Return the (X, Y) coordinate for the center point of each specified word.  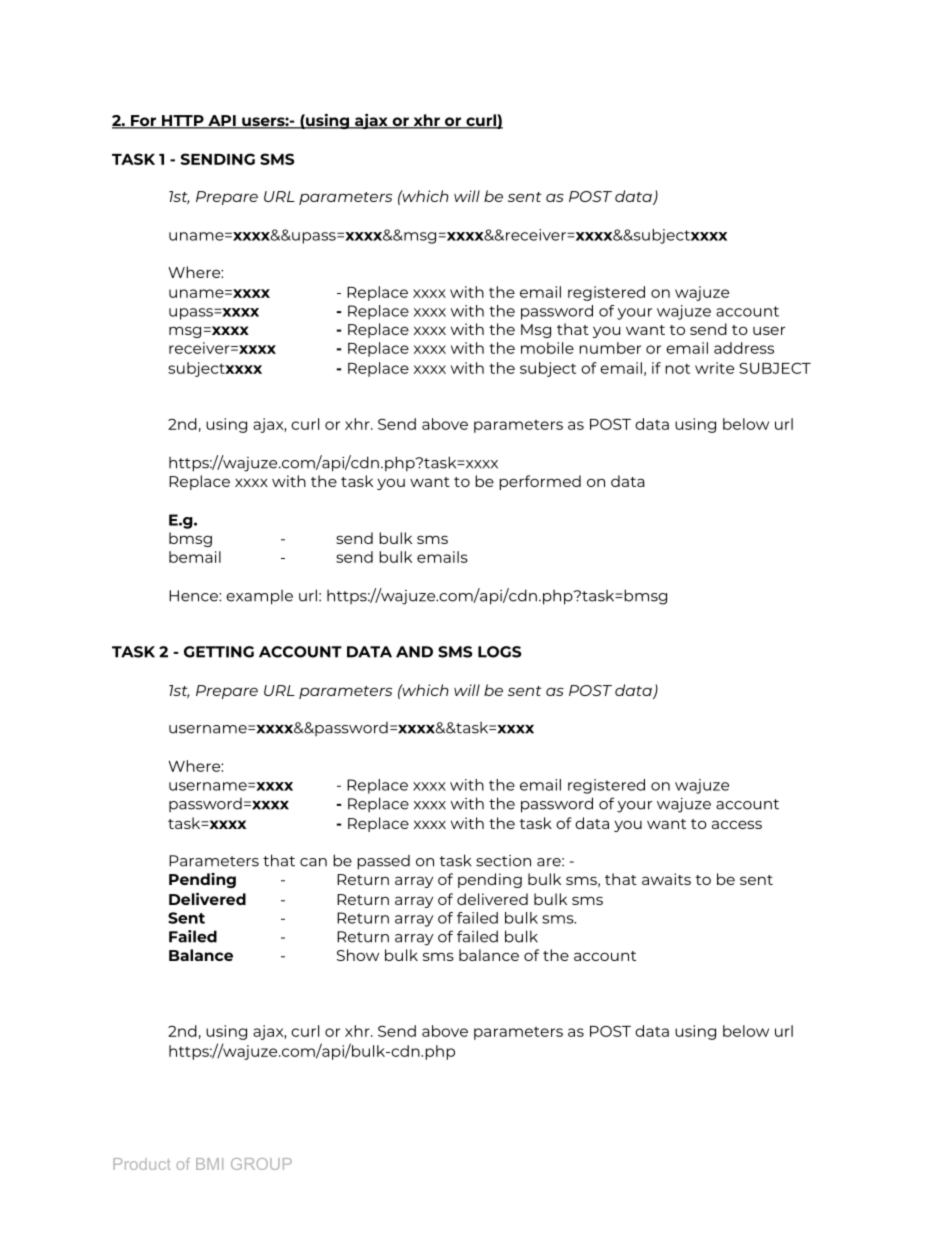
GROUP (261, 1164)
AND (414, 652)
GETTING (219, 652)
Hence (194, 596)
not (677, 369)
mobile (547, 348)
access (737, 824)
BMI (209, 1164)
